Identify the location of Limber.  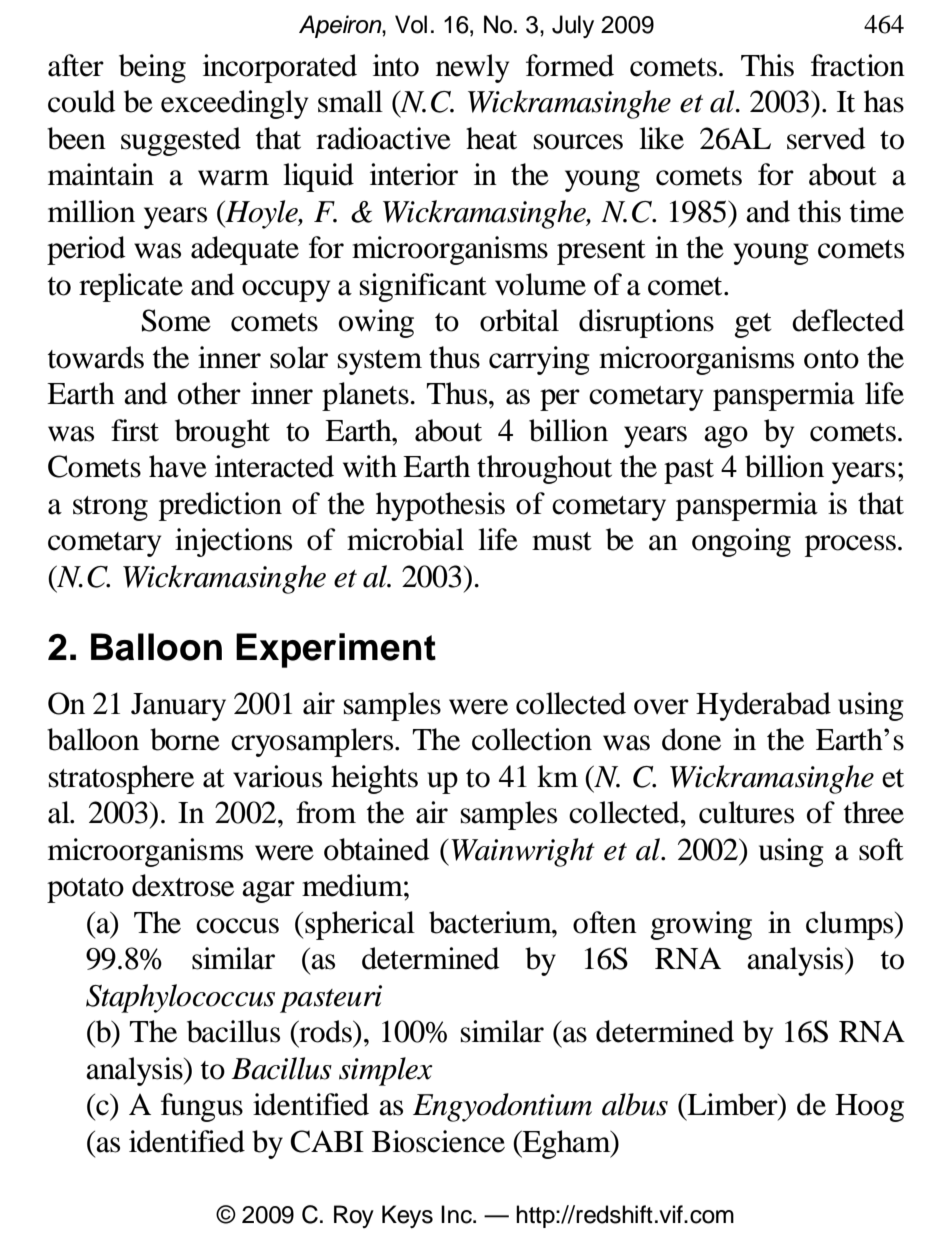
(732, 1105).
